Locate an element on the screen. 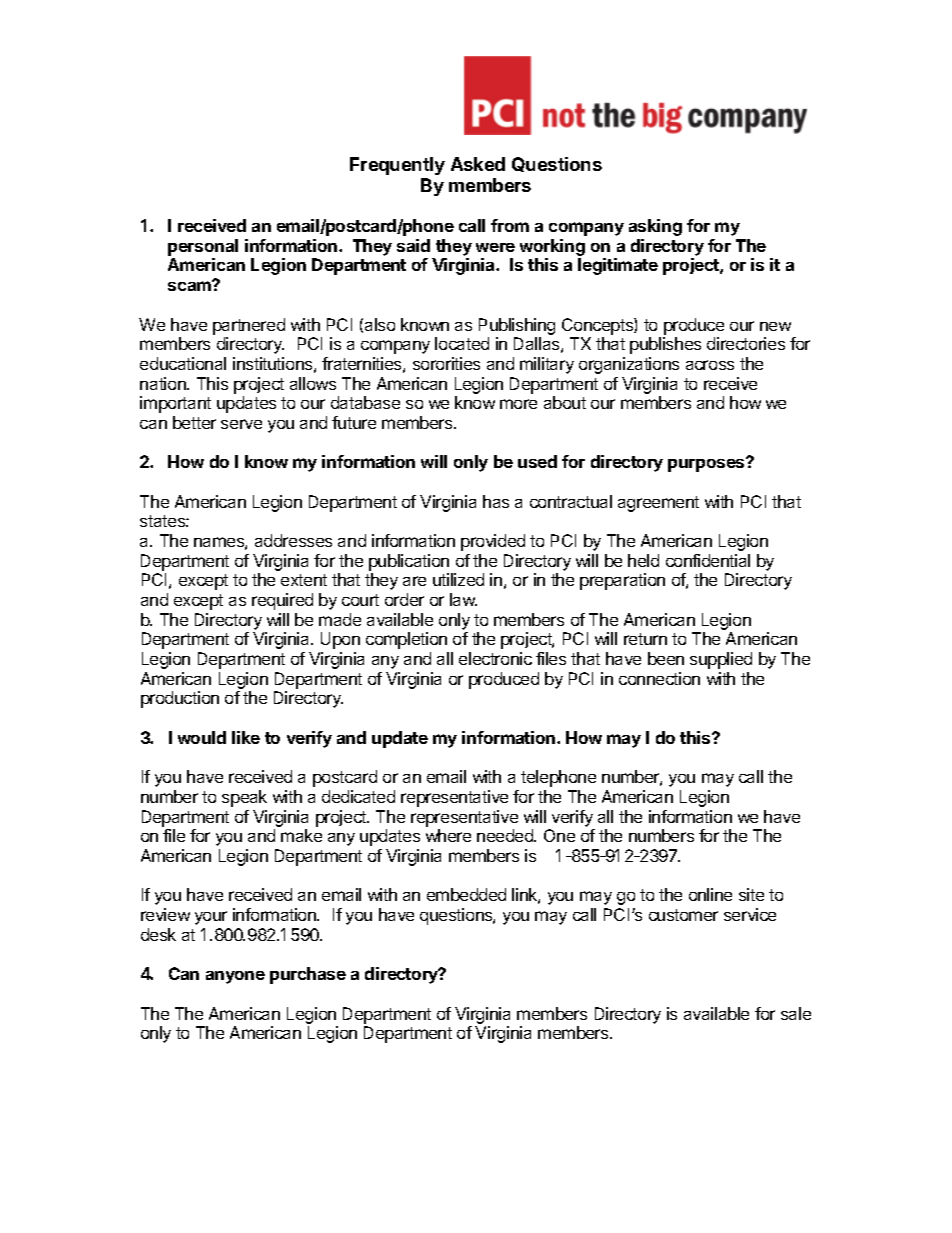 This screenshot has height=1233, width=952. online is located at coordinates (710, 894).
